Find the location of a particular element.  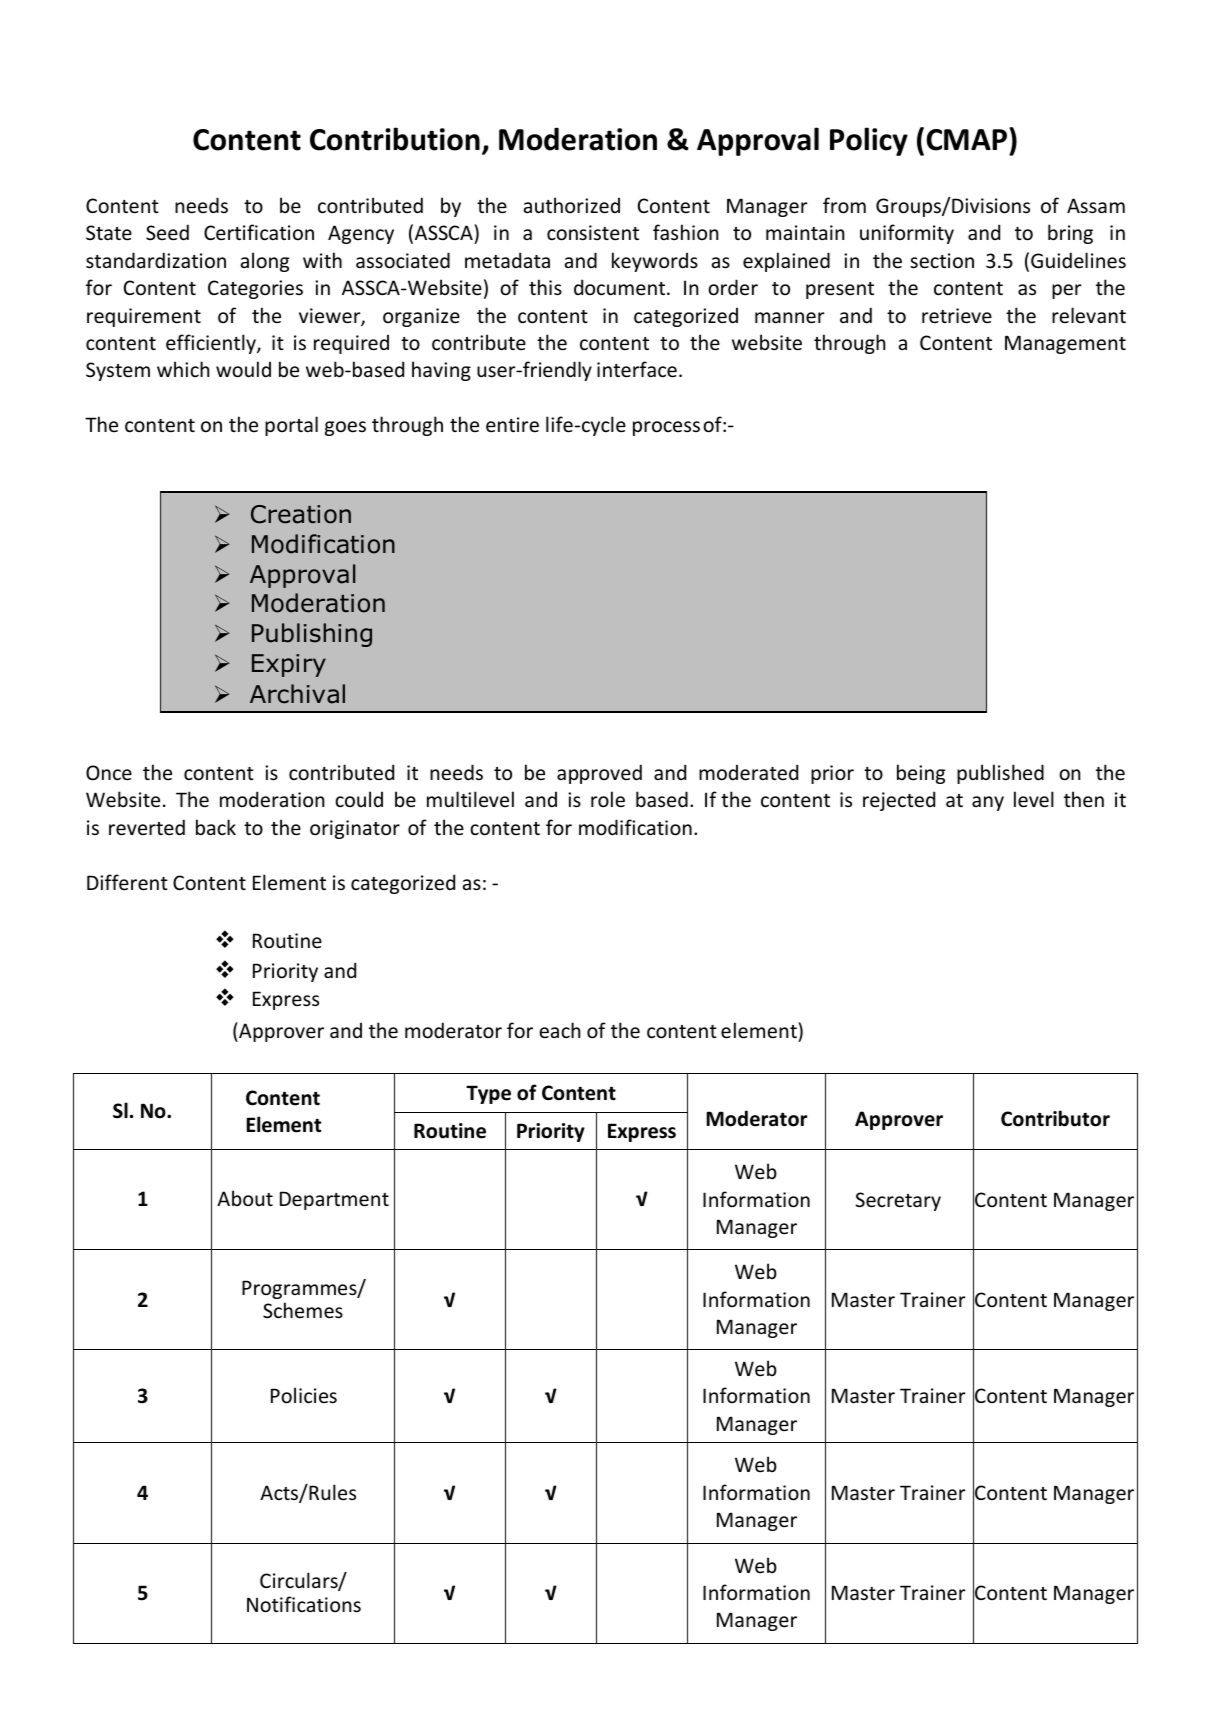

About is located at coordinates (245, 1198).
